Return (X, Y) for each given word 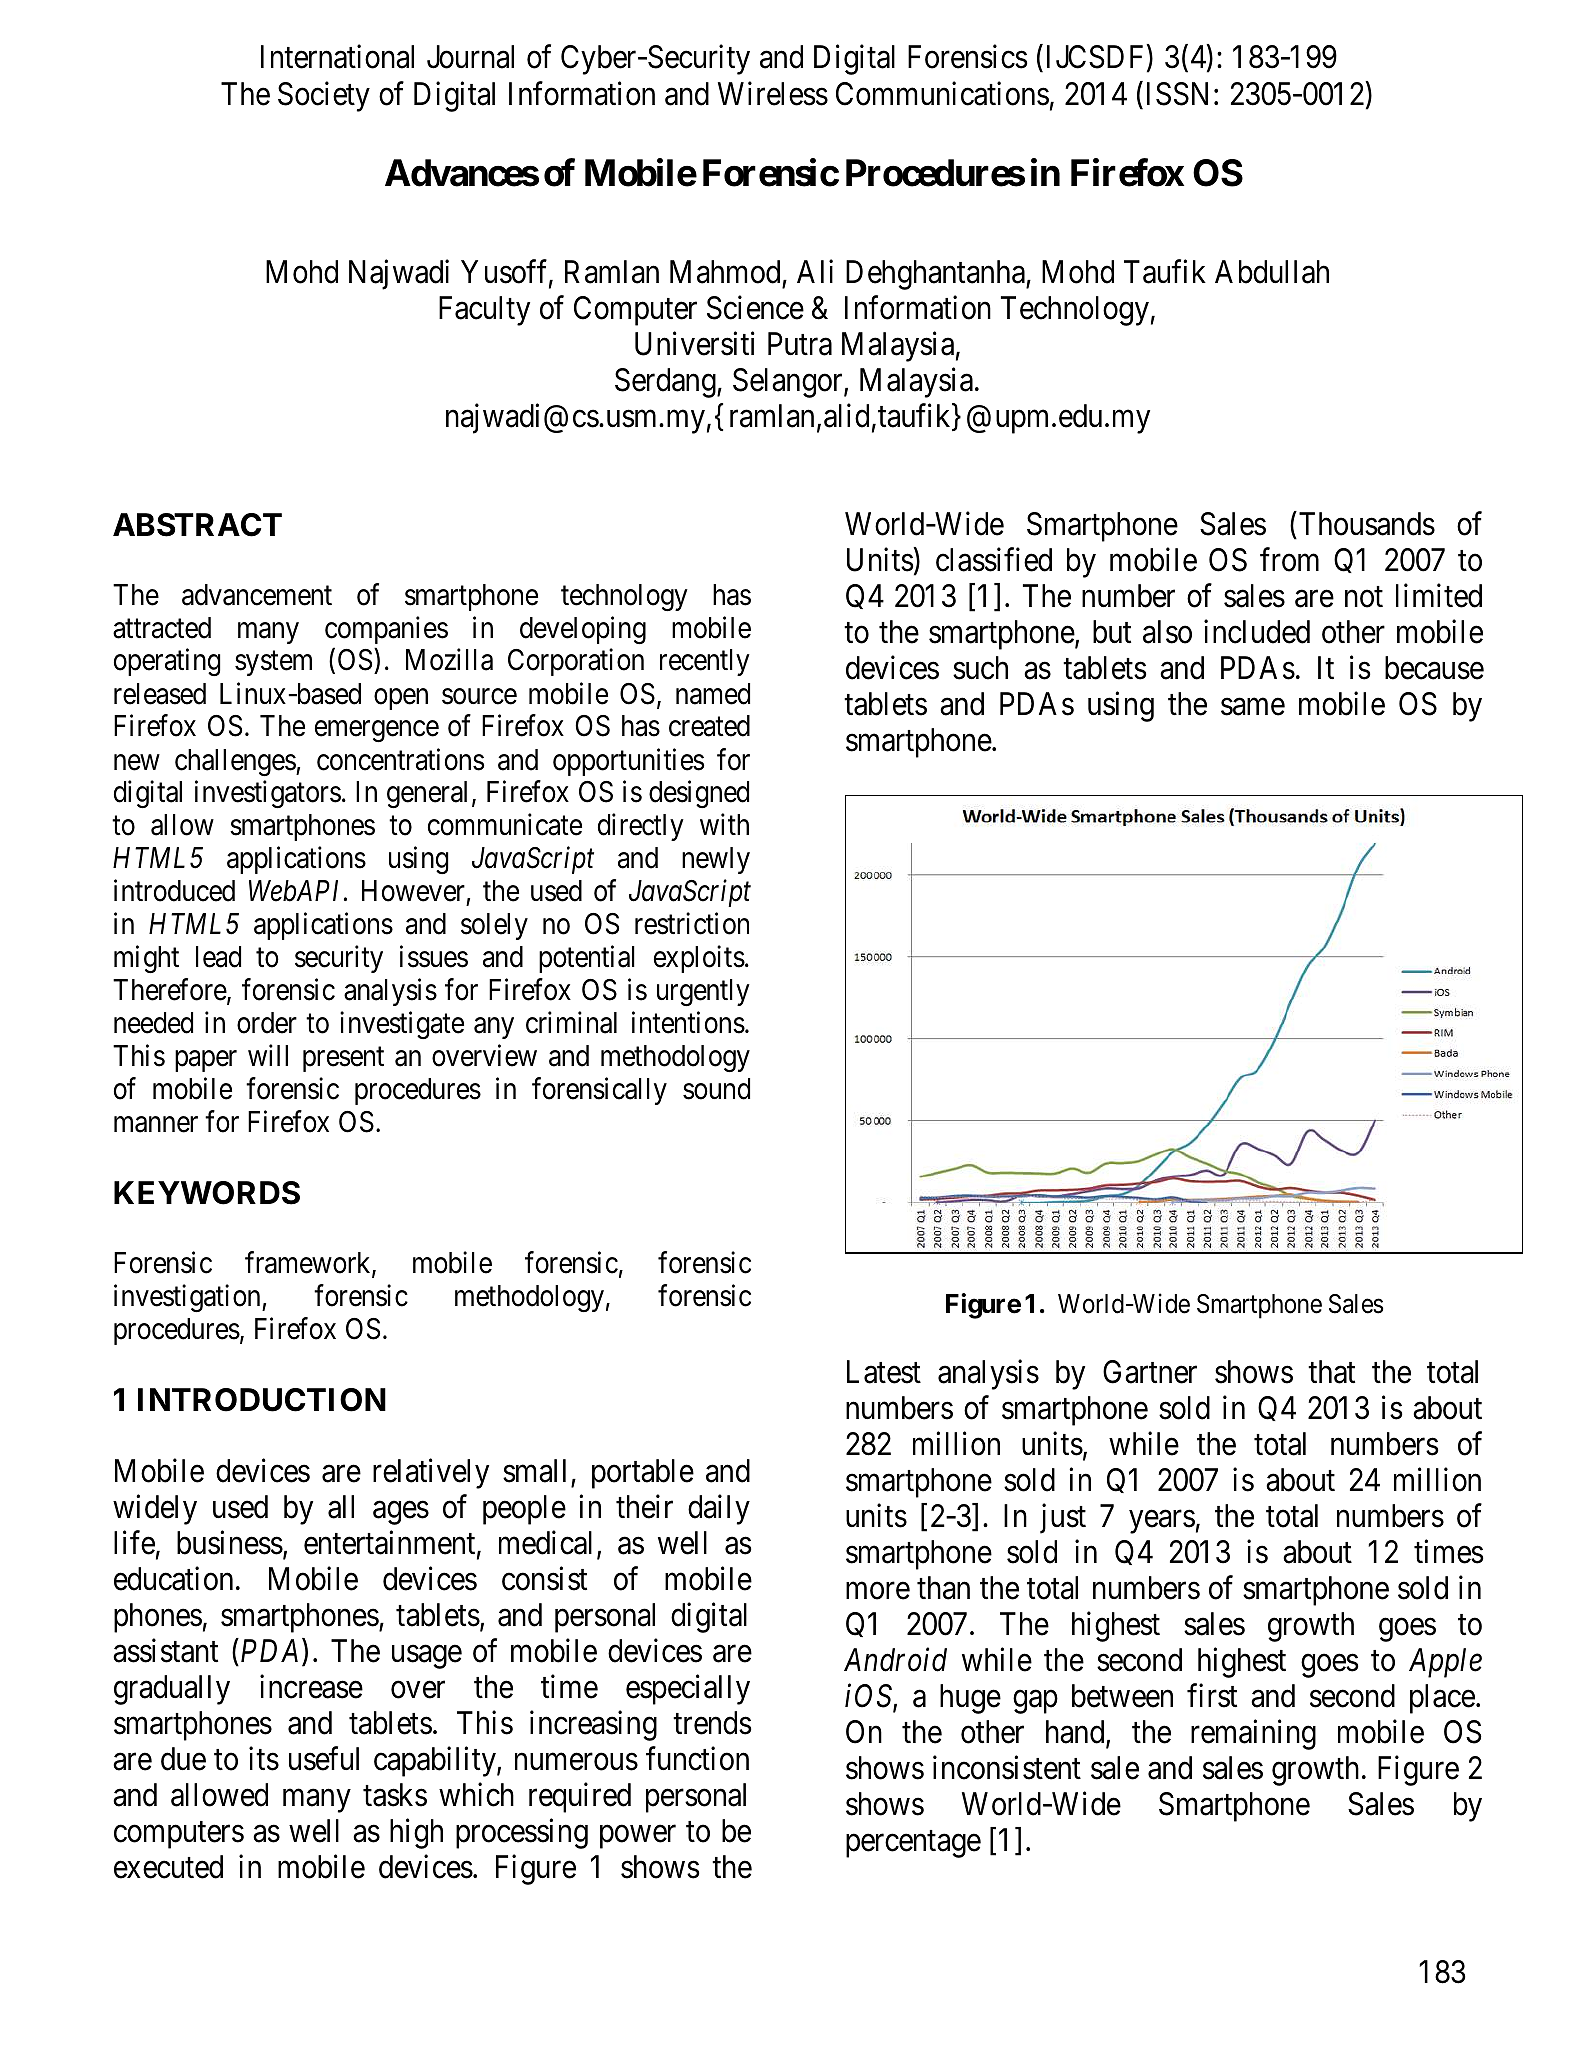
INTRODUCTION (262, 1400)
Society (324, 97)
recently (705, 662)
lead (218, 957)
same (1253, 707)
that (1331, 1372)
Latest (884, 1372)
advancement (257, 595)
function (697, 1758)
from (1289, 560)
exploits (699, 959)
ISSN (1177, 94)
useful (324, 1758)
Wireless (773, 94)
